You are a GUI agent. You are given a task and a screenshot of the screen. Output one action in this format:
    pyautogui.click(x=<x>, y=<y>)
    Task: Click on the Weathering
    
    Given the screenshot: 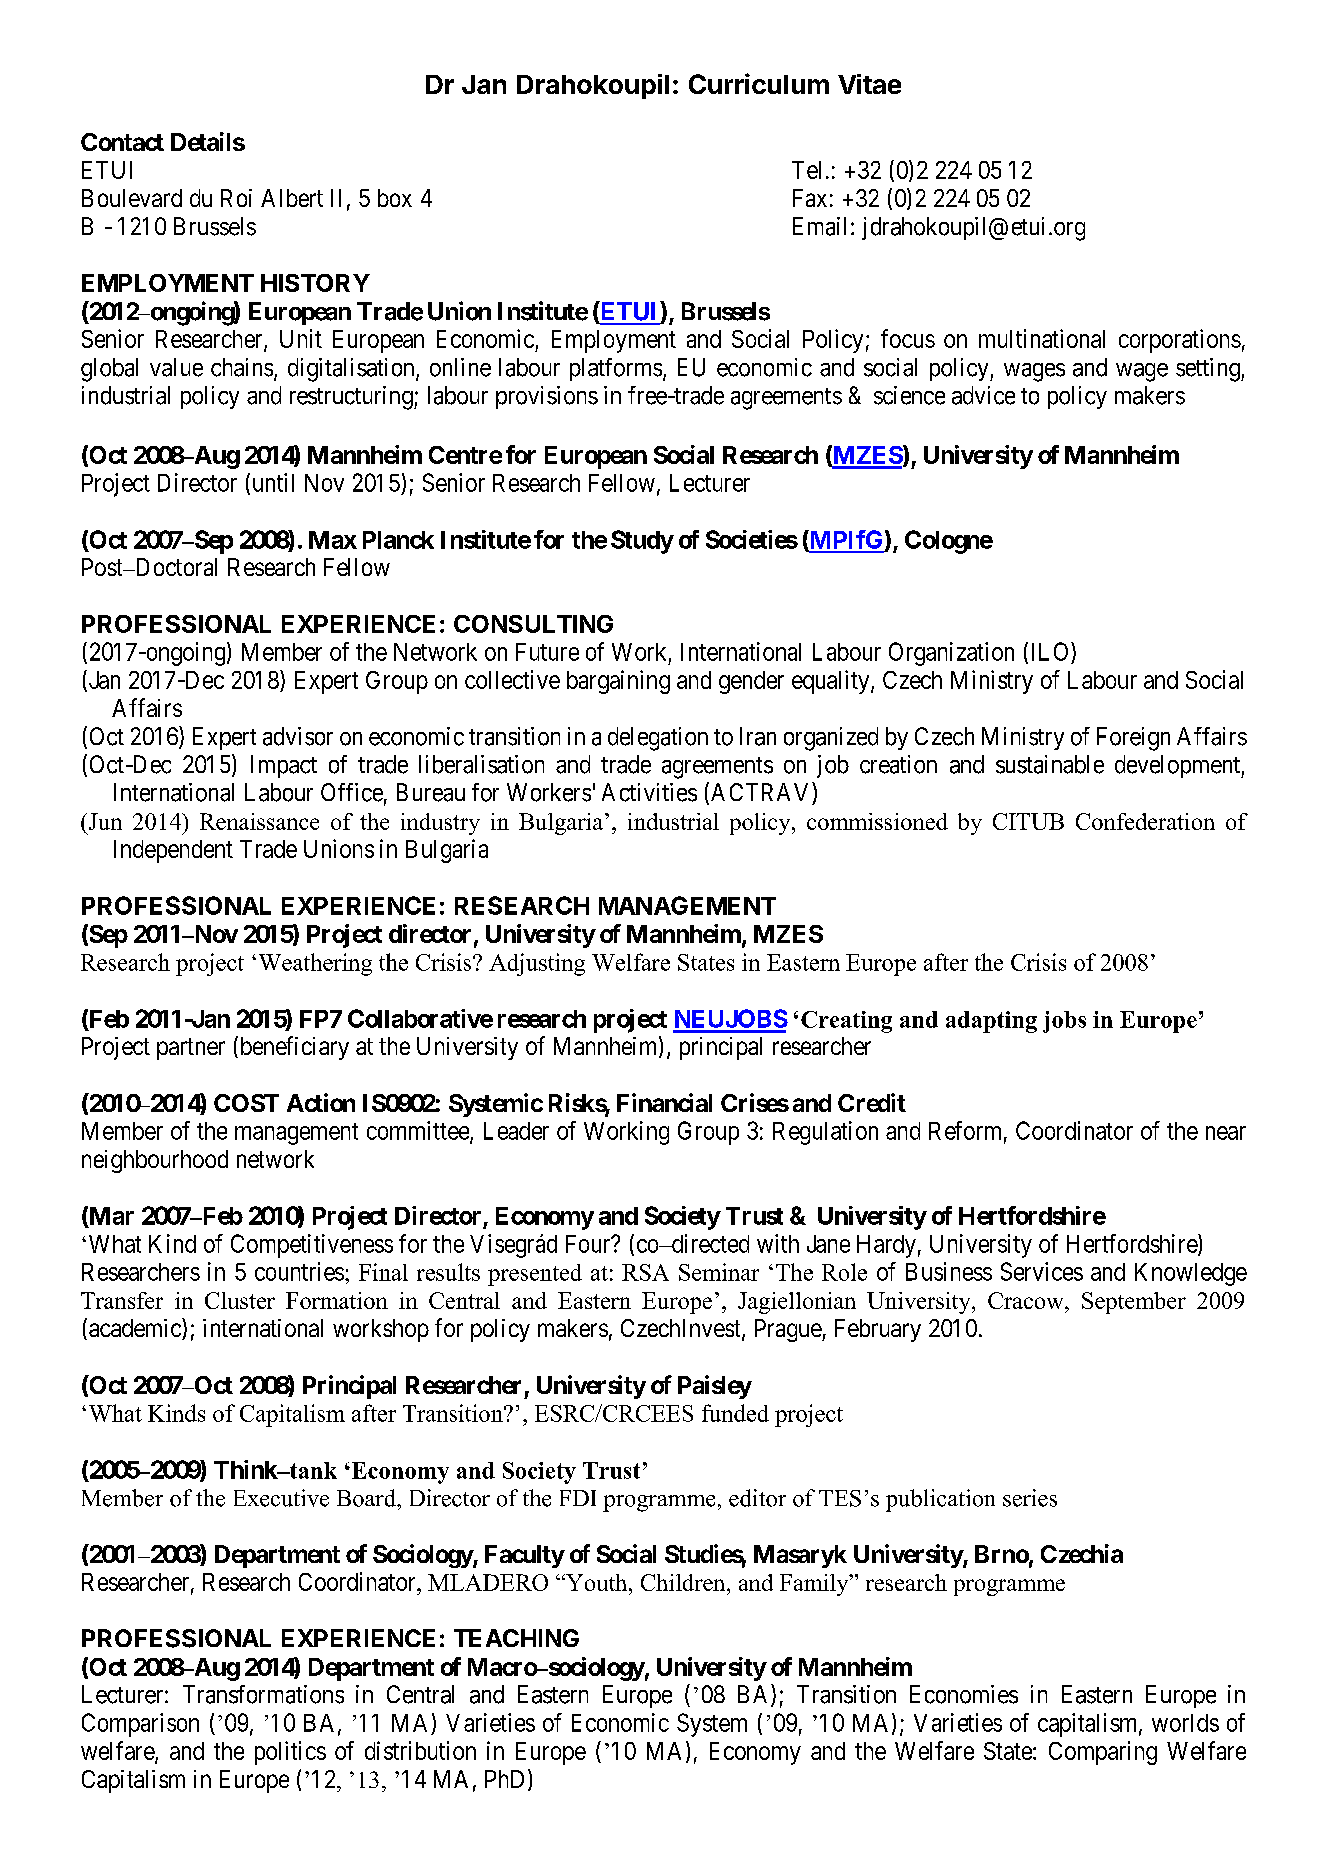 What is the action you would take?
    pyautogui.click(x=315, y=964)
